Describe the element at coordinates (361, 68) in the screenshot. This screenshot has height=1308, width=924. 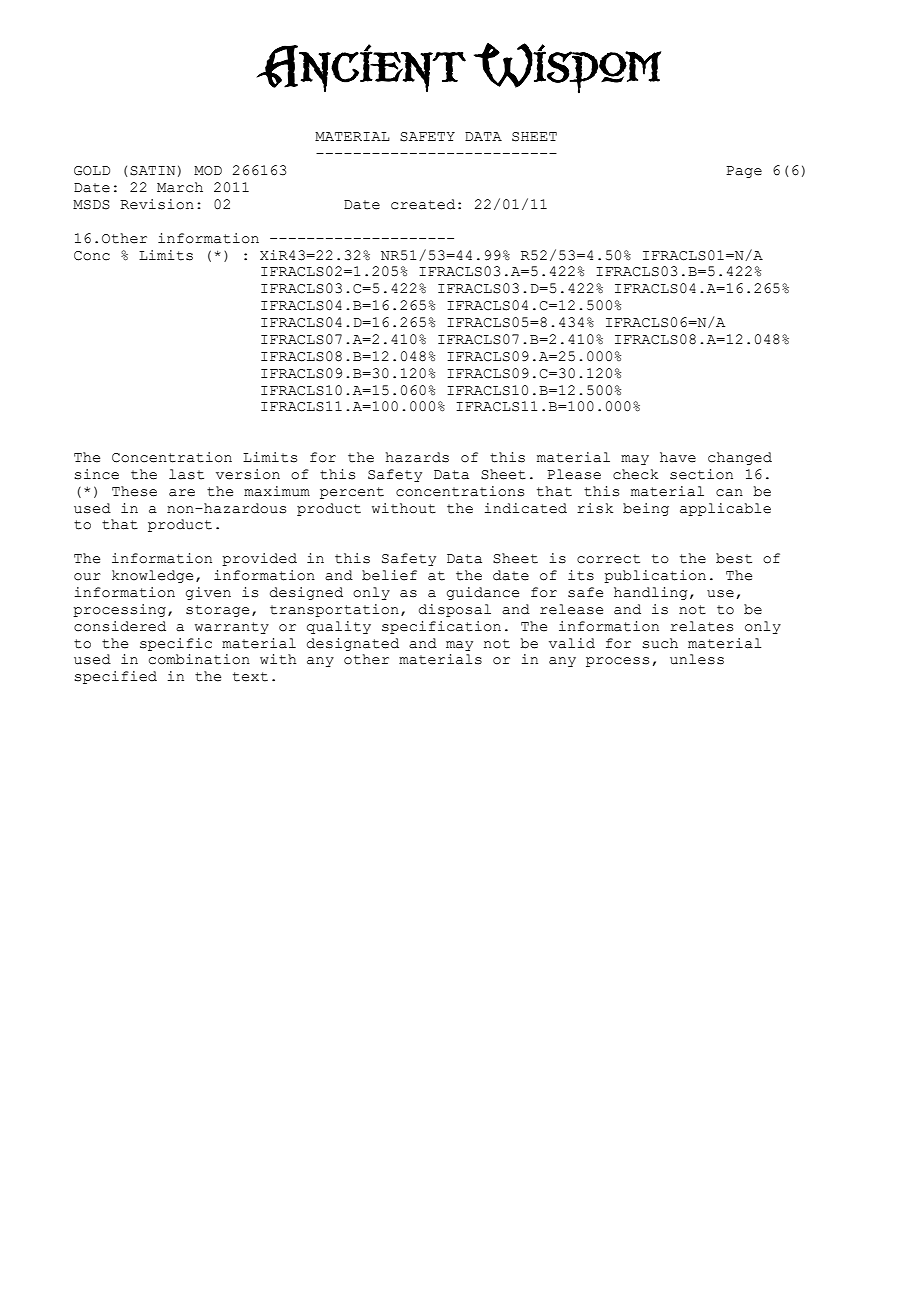
I see `Ancient` at that location.
